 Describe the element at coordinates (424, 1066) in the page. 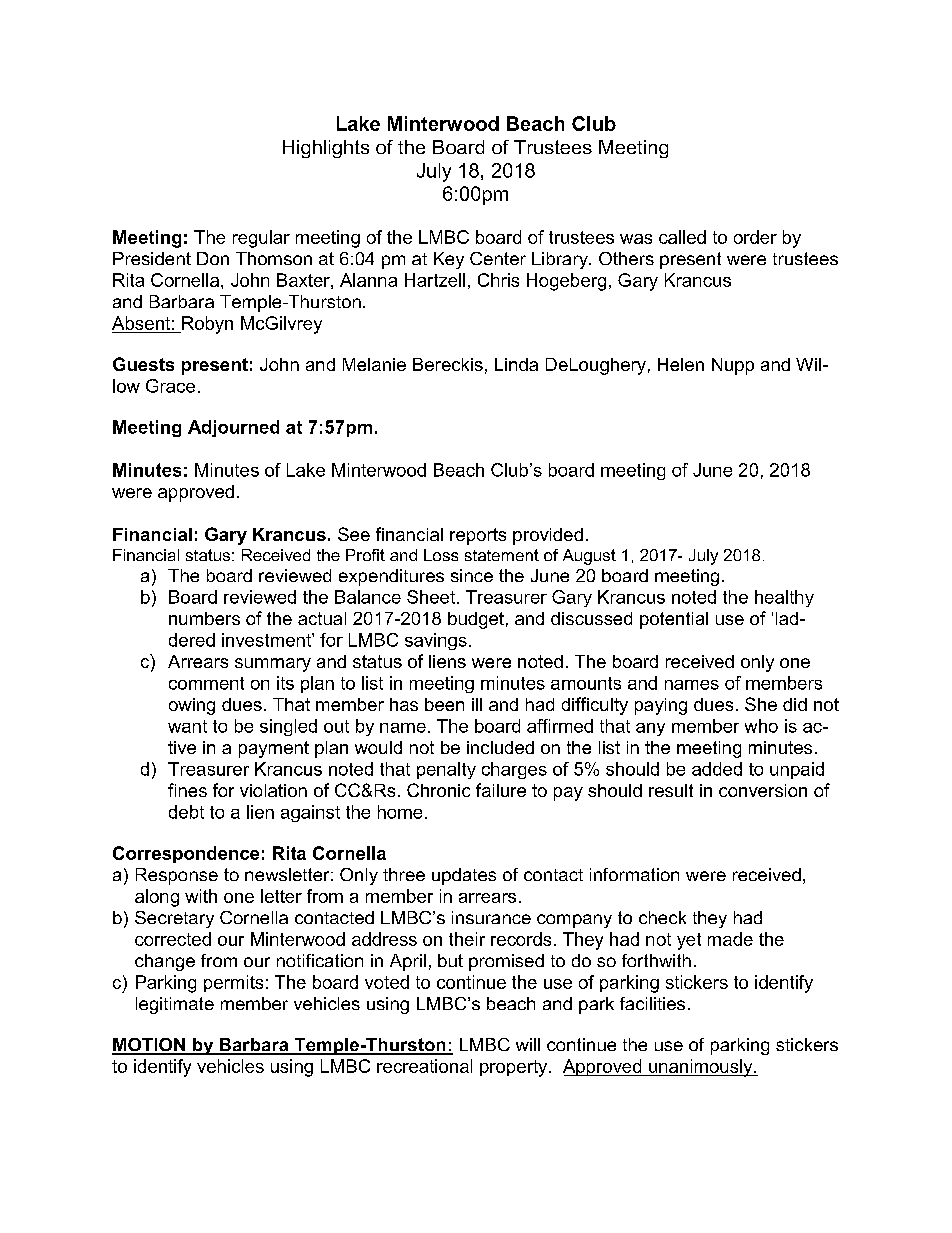

I see `recreational` at that location.
